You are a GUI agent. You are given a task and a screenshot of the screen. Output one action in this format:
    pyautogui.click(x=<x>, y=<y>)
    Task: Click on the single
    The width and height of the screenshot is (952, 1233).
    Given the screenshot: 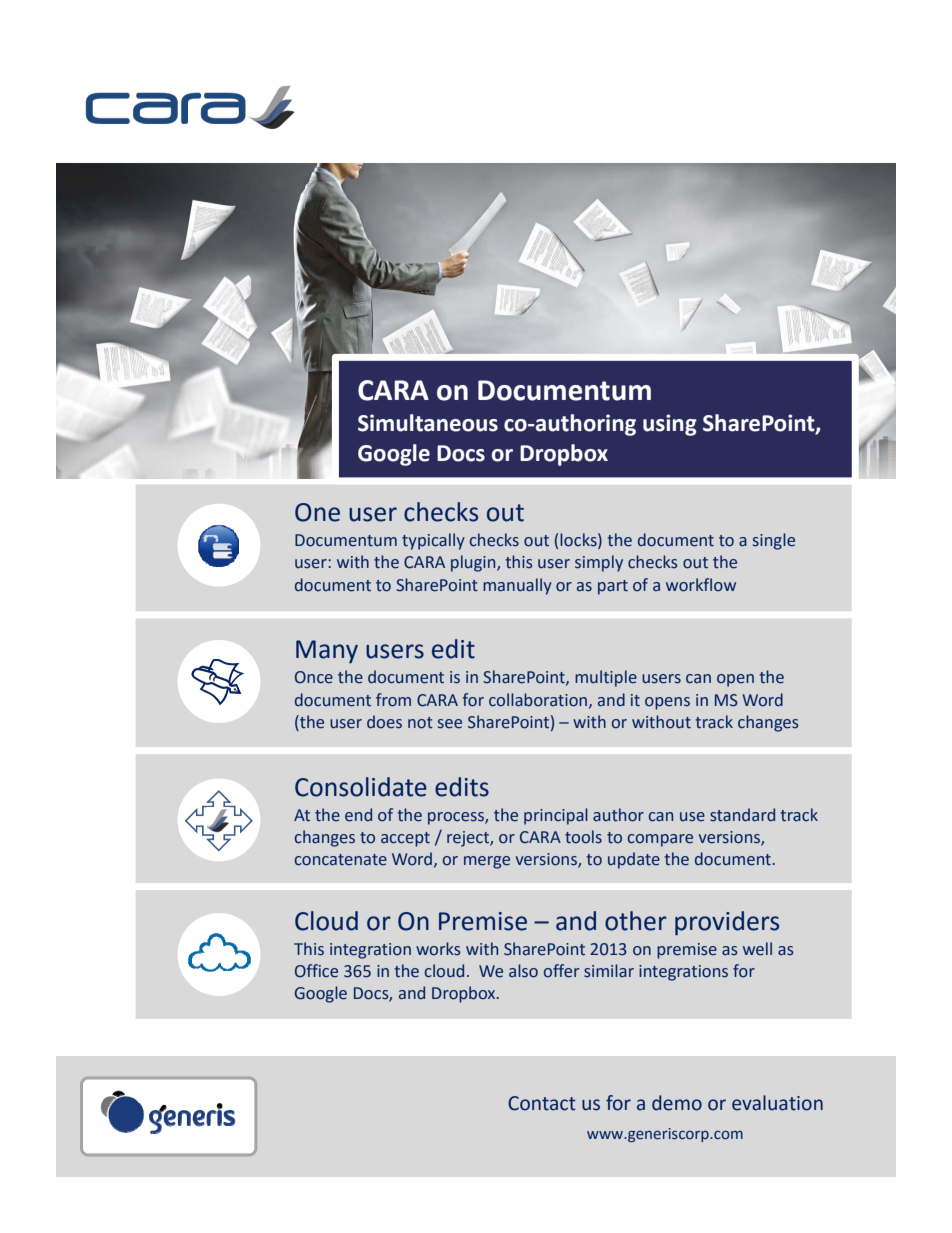 What is the action you would take?
    pyautogui.click(x=774, y=541)
